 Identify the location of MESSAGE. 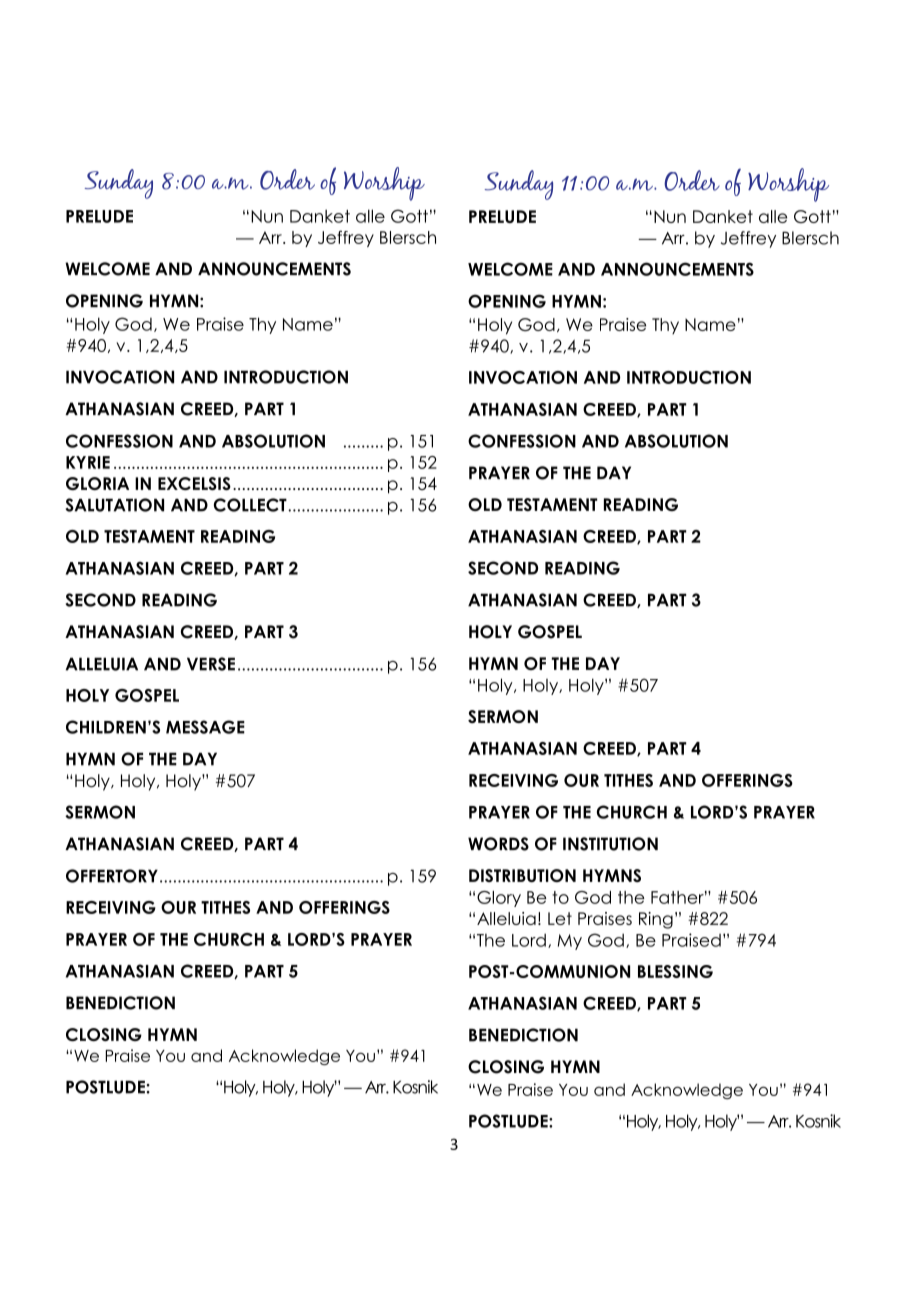
(205, 727).
